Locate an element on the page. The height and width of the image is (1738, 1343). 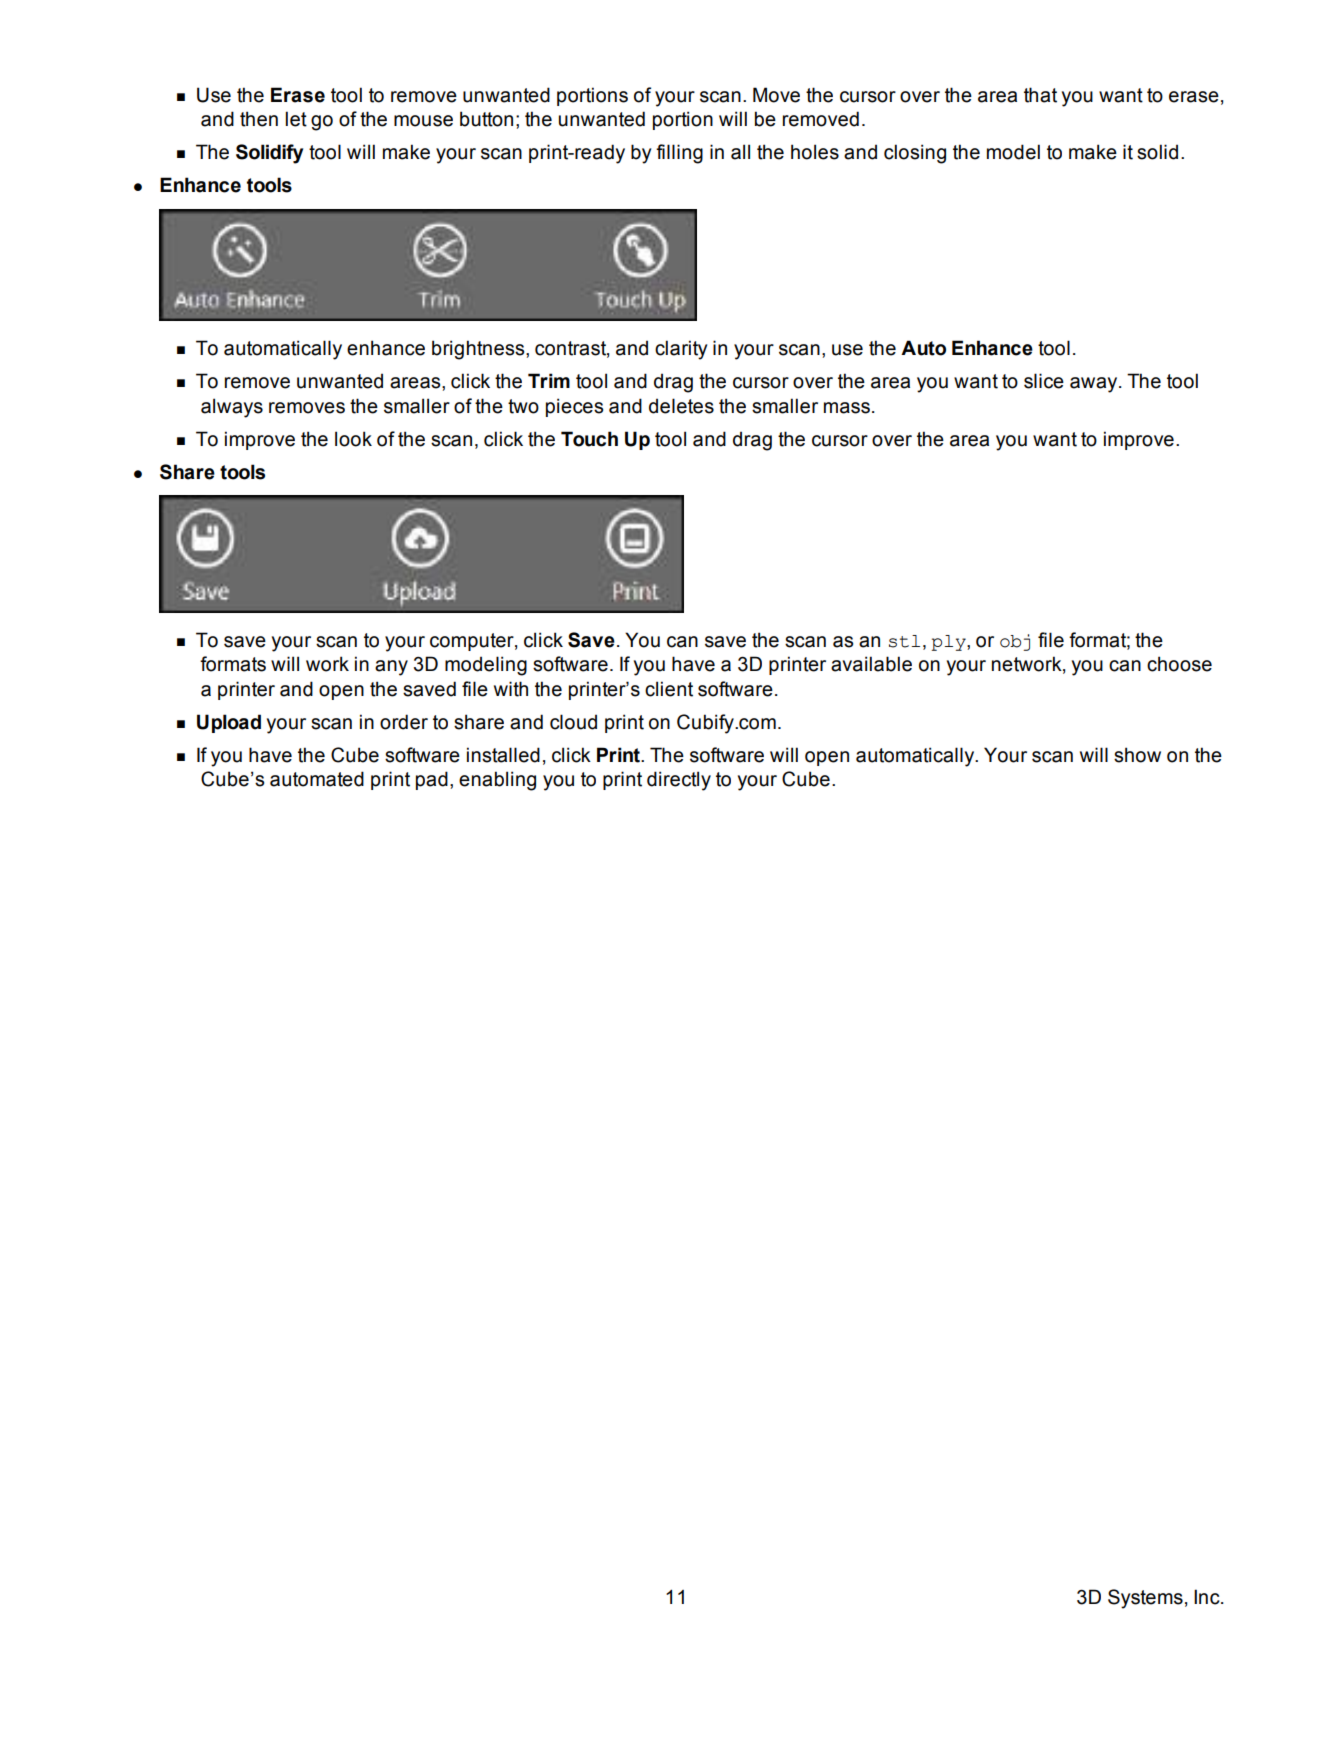
that is located at coordinates (1040, 95).
